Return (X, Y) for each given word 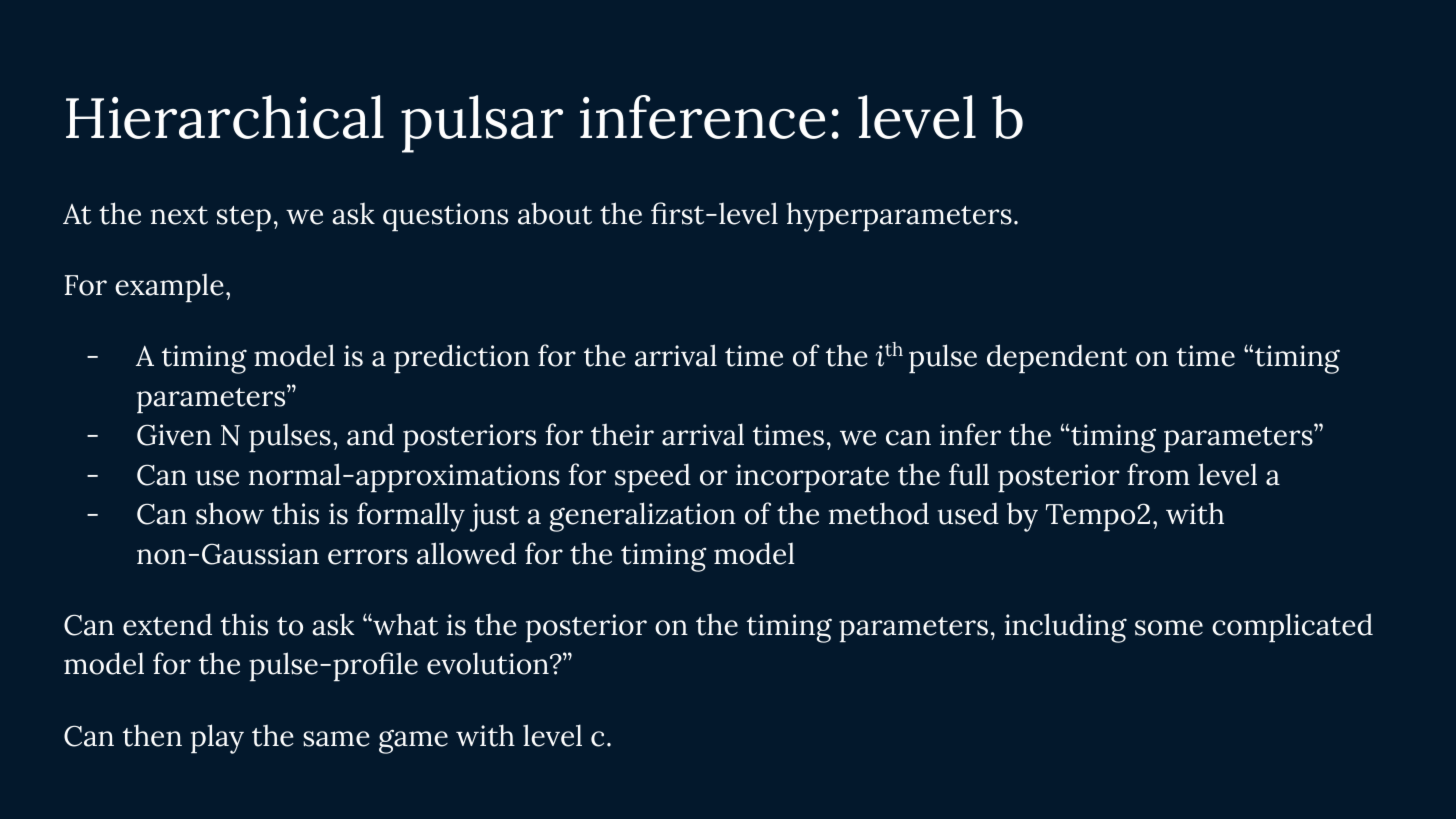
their (622, 434)
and (370, 434)
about (555, 213)
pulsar (482, 124)
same (336, 739)
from (1158, 474)
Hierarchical (225, 117)
